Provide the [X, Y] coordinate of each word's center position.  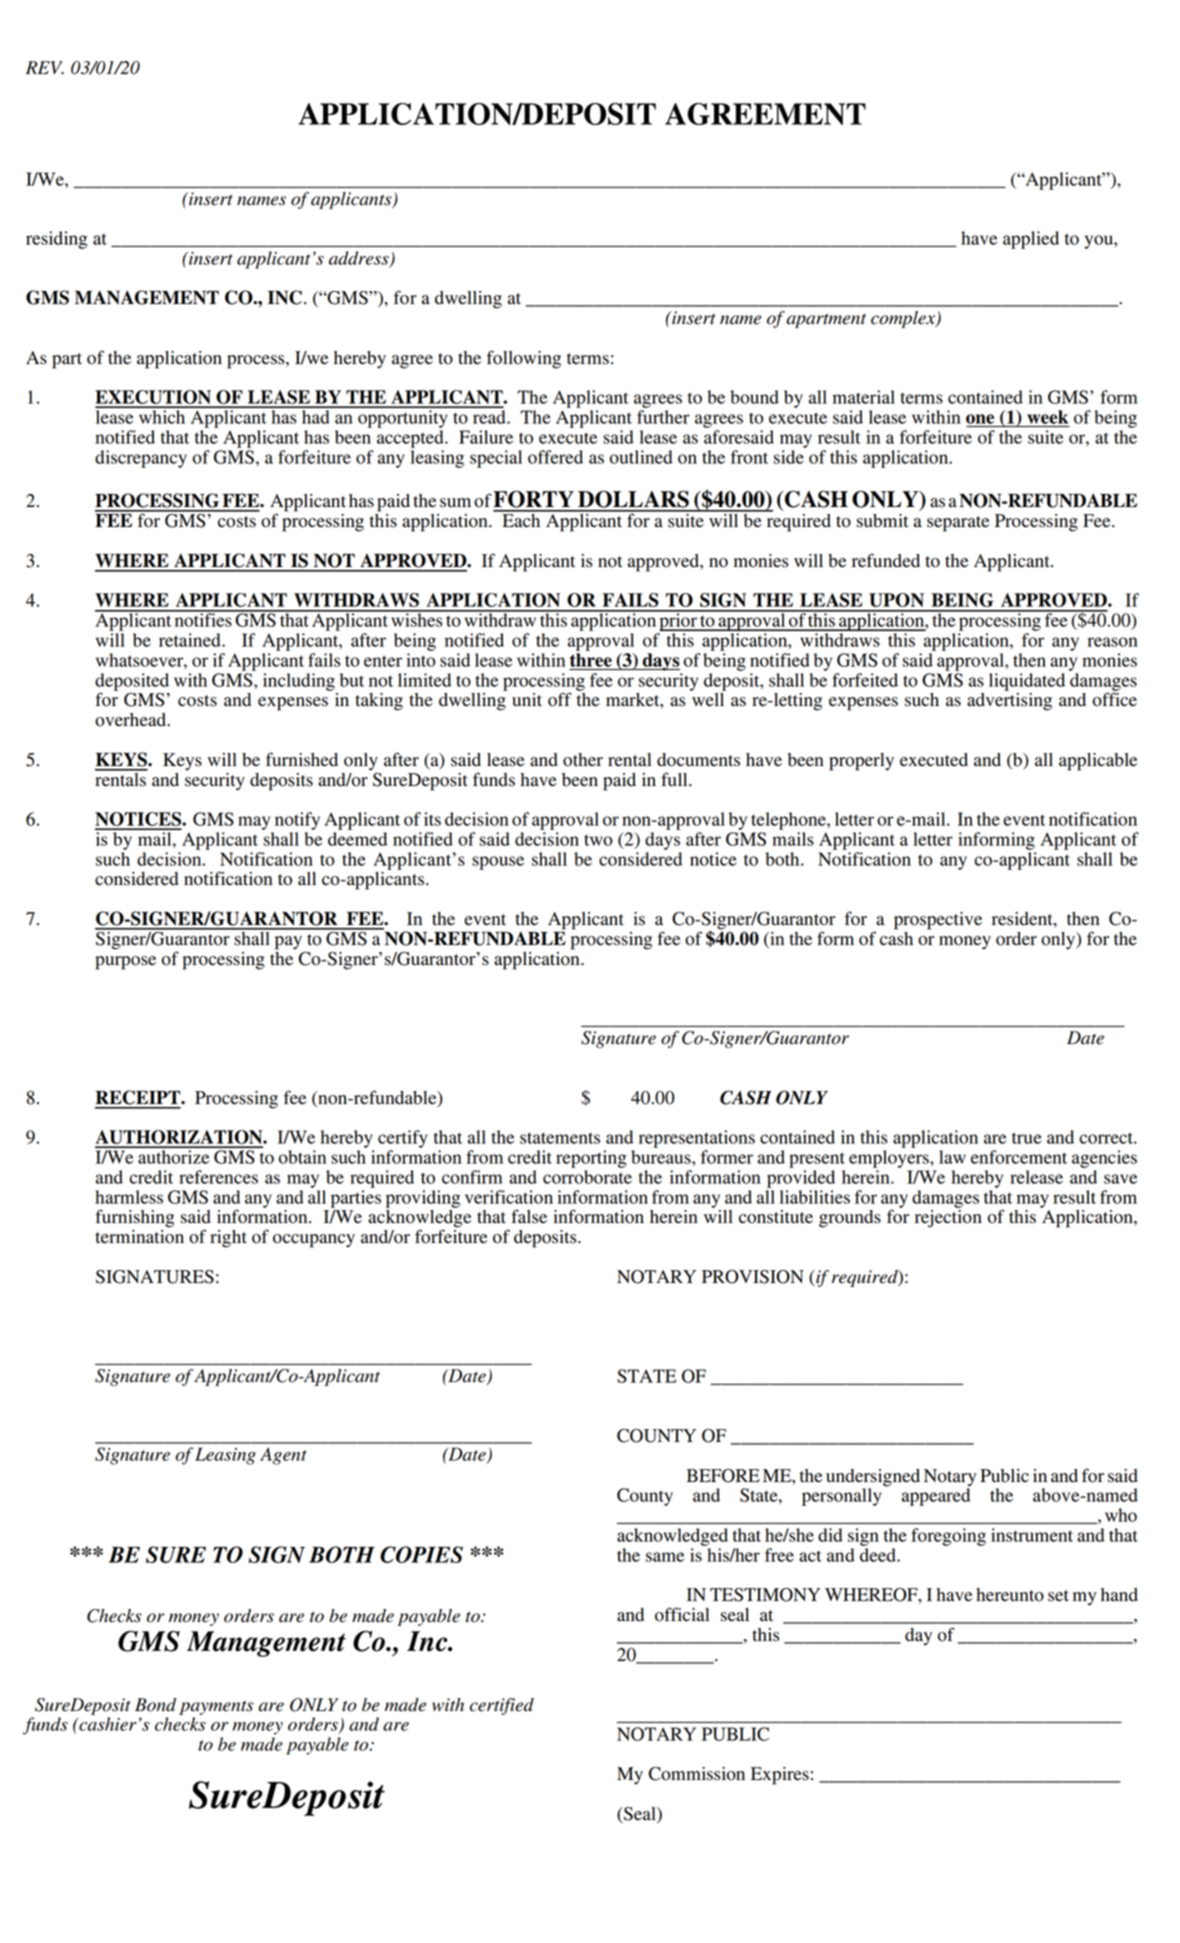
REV [45, 67]
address [360, 259]
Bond [155, 1705]
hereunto [1010, 1595]
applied [1031, 240]
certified [502, 1706]
